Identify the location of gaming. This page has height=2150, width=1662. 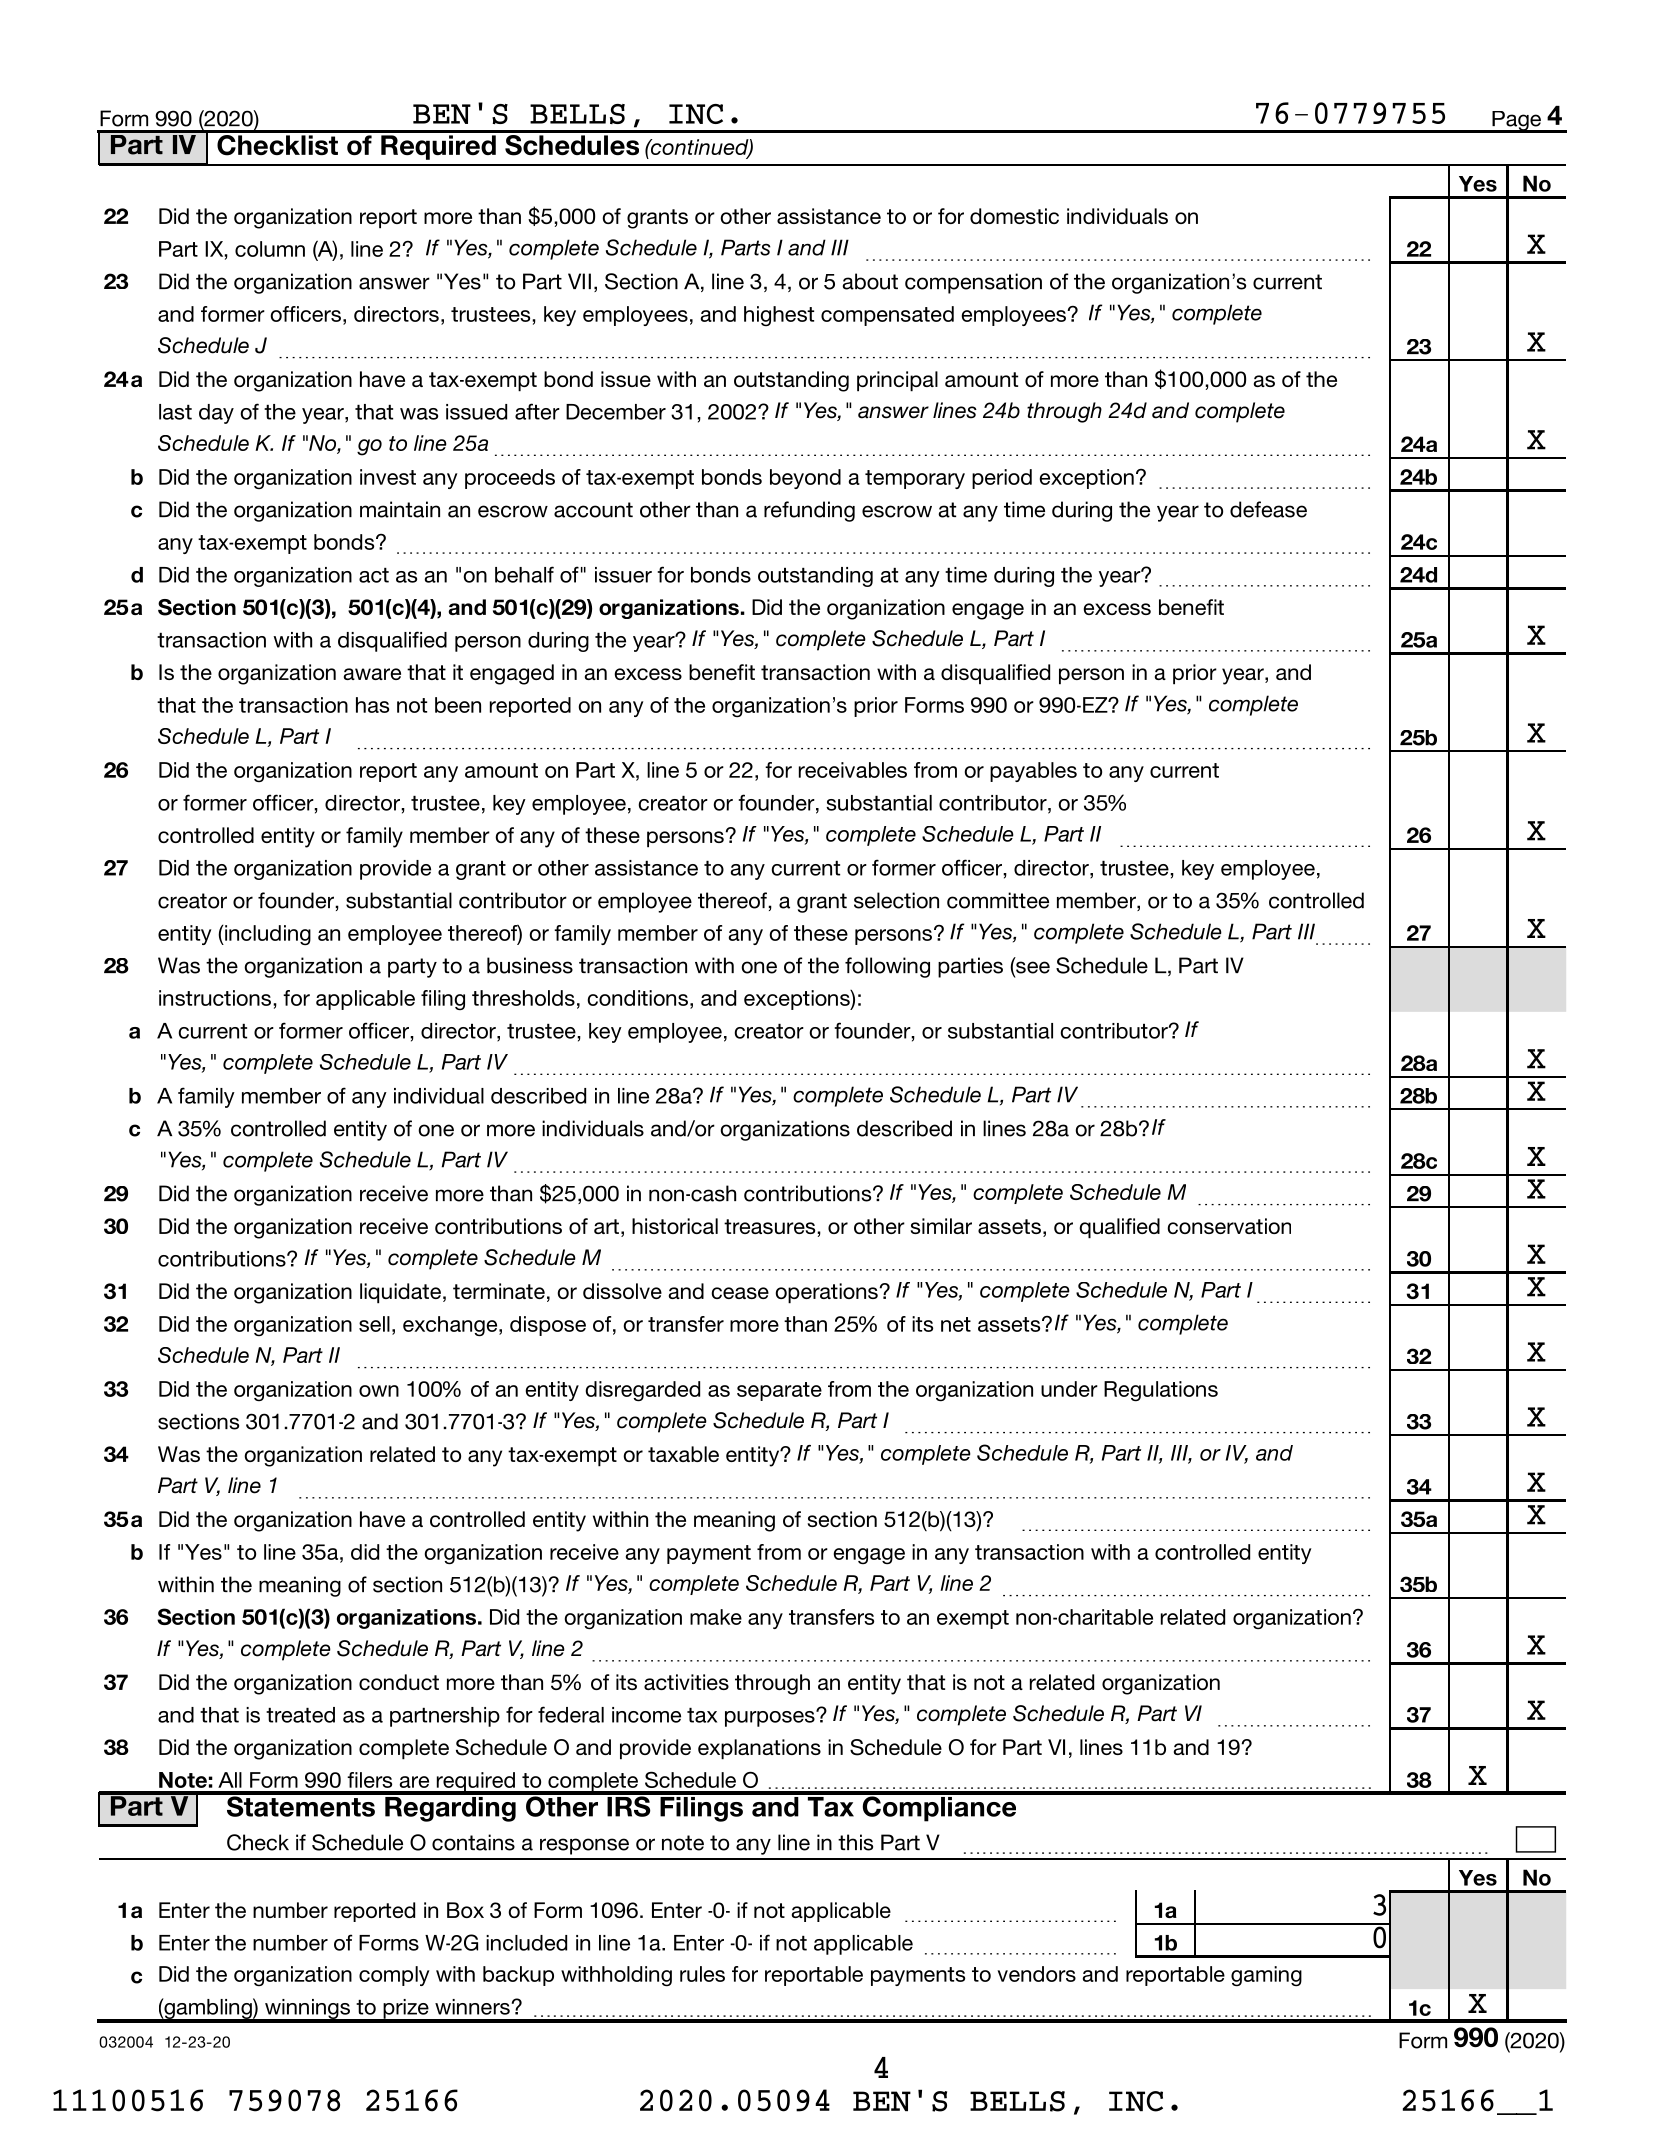
(1266, 1976).
